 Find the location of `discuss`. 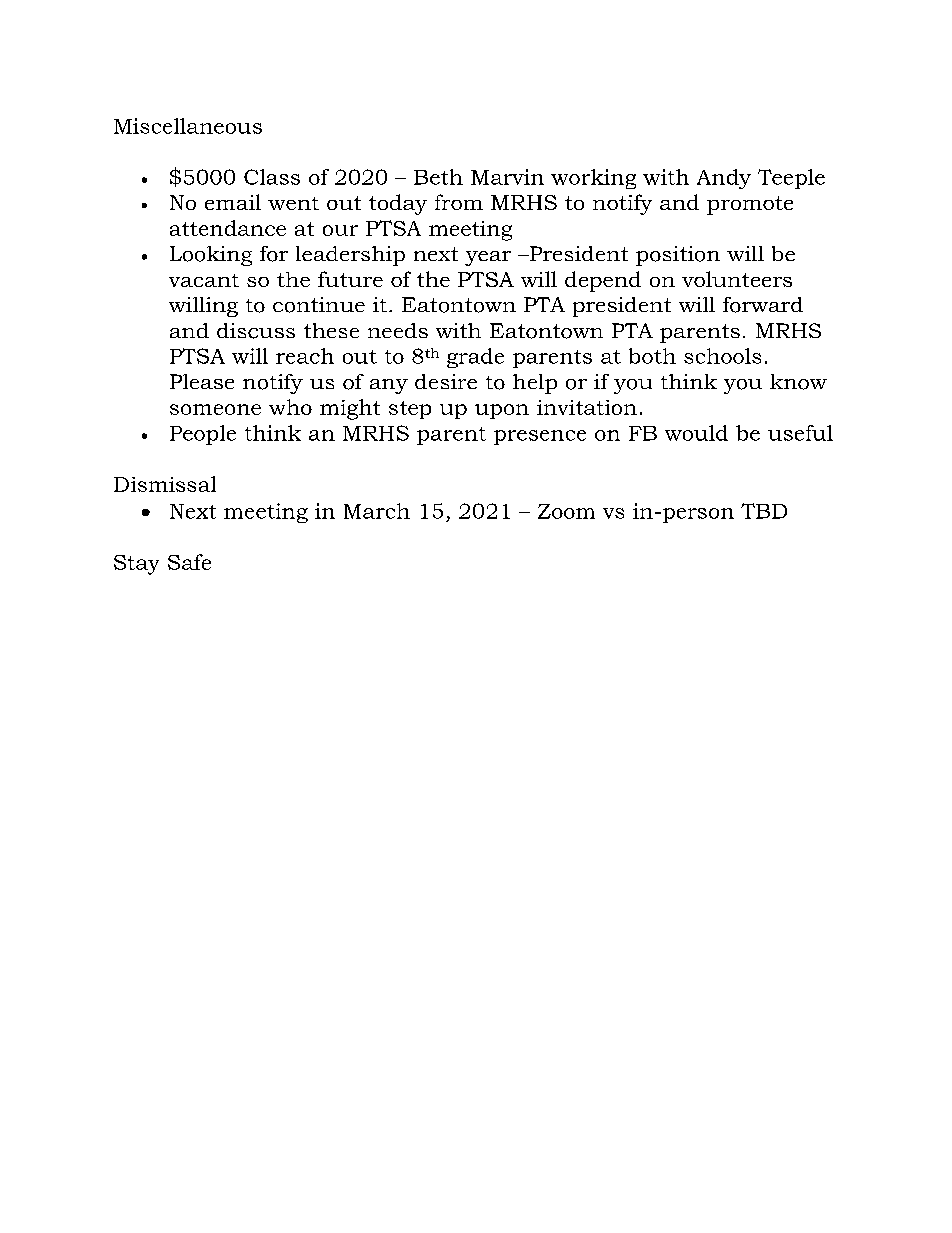

discuss is located at coordinates (256, 331).
